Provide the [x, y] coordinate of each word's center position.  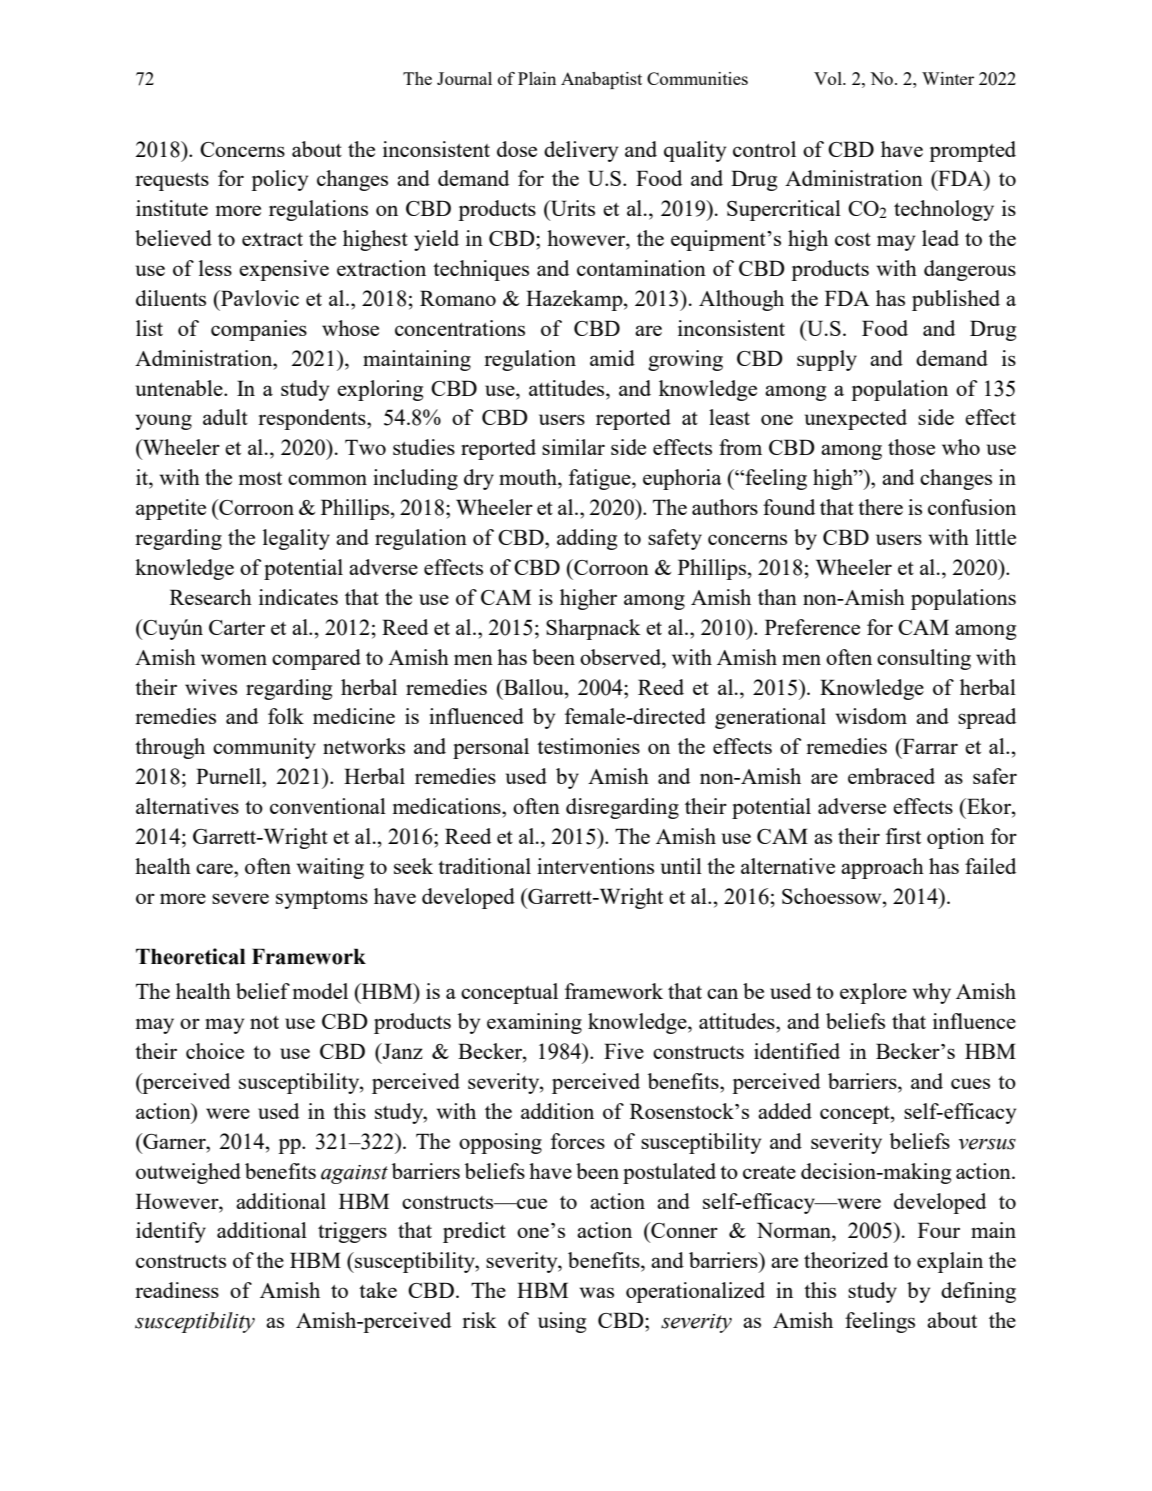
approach [882, 868]
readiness [177, 1290]
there [880, 507]
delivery [581, 151]
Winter [948, 78]
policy [279, 180]
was [597, 1292]
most [260, 478]
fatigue [601, 479]
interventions [595, 866]
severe [240, 898]
